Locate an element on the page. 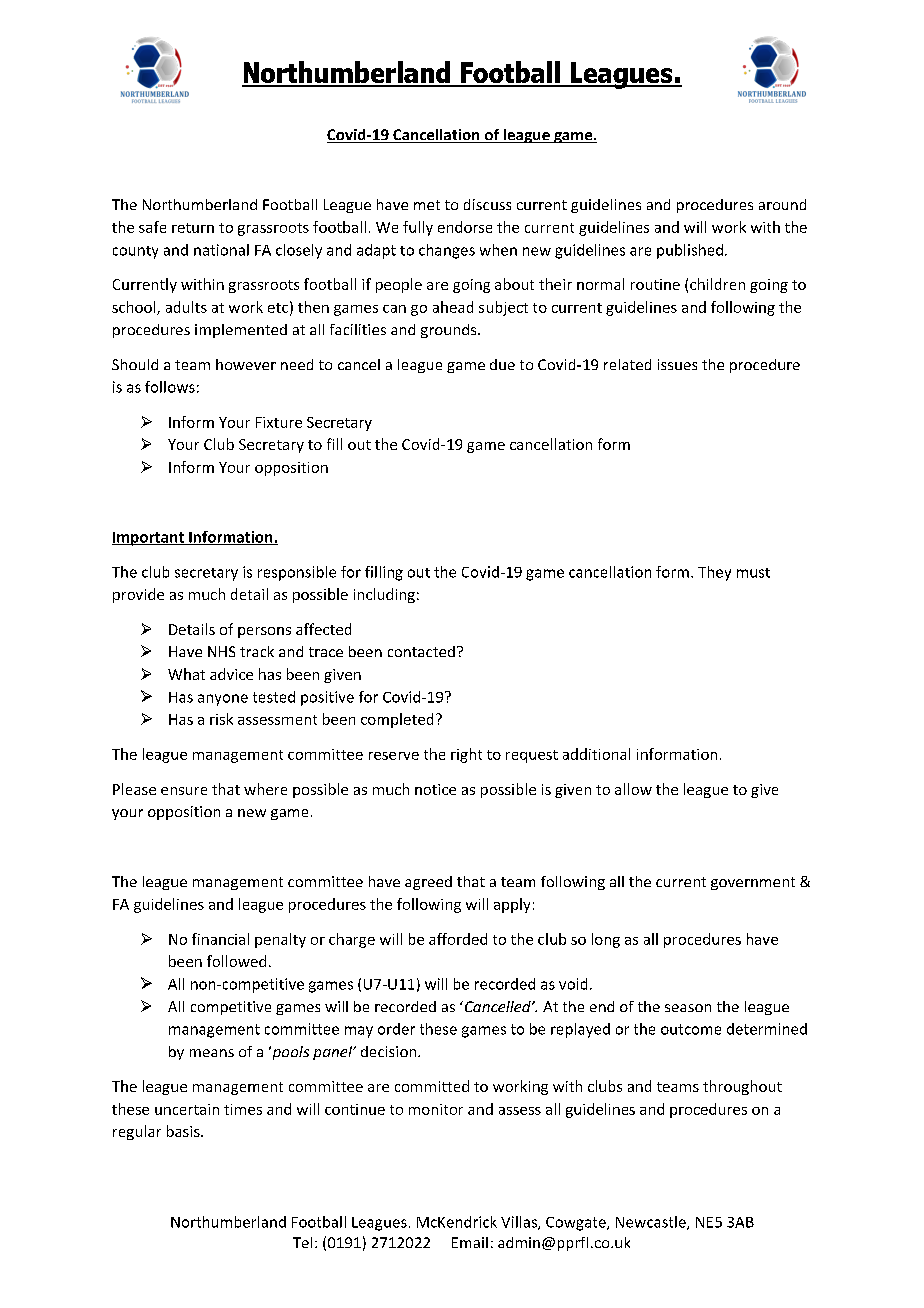 The image size is (924, 1308). financial is located at coordinates (220, 939).
